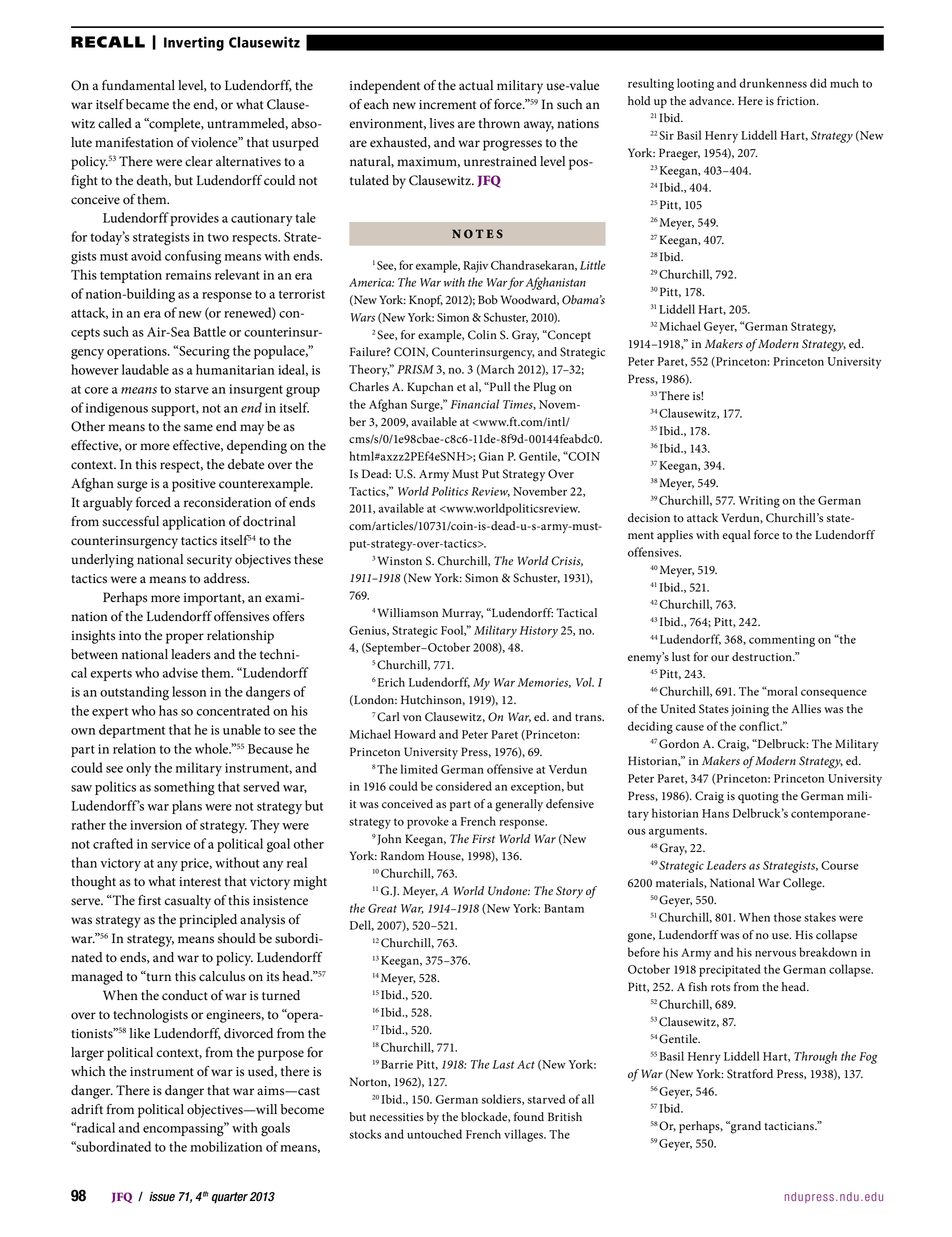 This screenshot has width=952, height=1237. Describe the element at coordinates (476, 85) in the screenshot. I see `actual` at that location.
